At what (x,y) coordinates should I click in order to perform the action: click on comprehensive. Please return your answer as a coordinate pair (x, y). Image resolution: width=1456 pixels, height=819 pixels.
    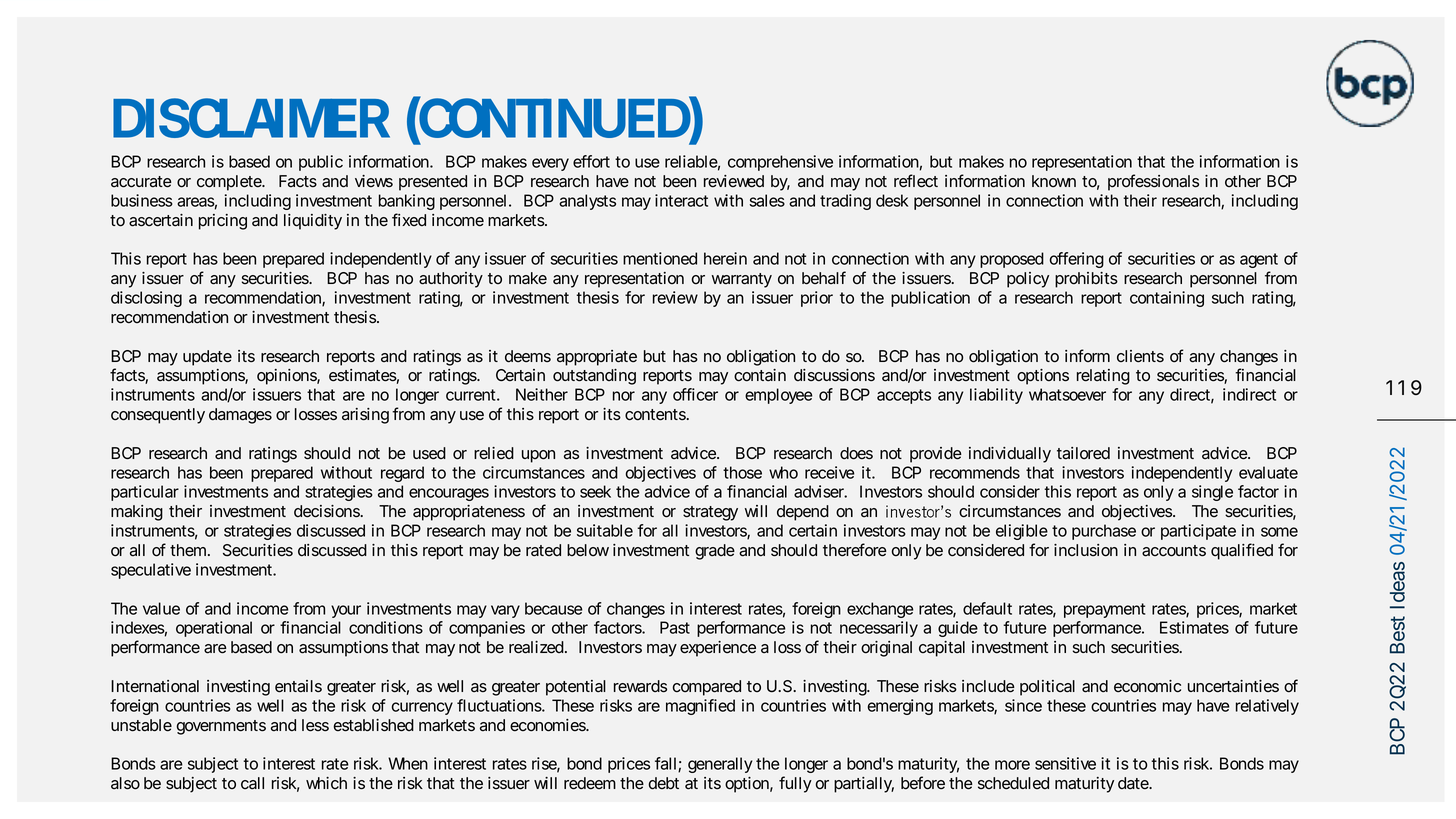
    Looking at the image, I should click on (780, 163).
